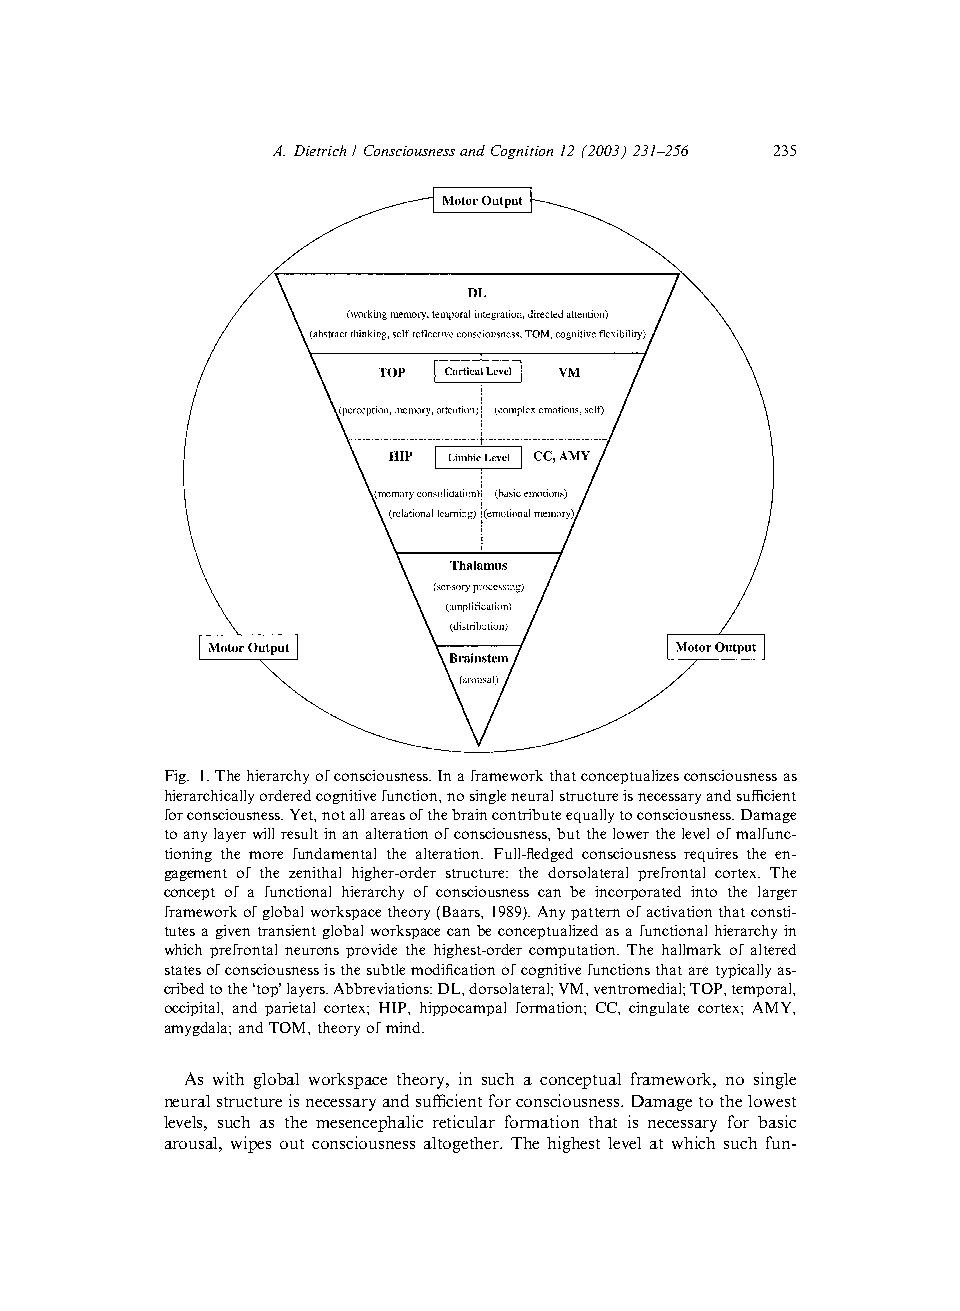 The width and height of the screenshot is (960, 1311). Describe the element at coordinates (320, 150) in the screenshot. I see `Dietrich` at that location.
